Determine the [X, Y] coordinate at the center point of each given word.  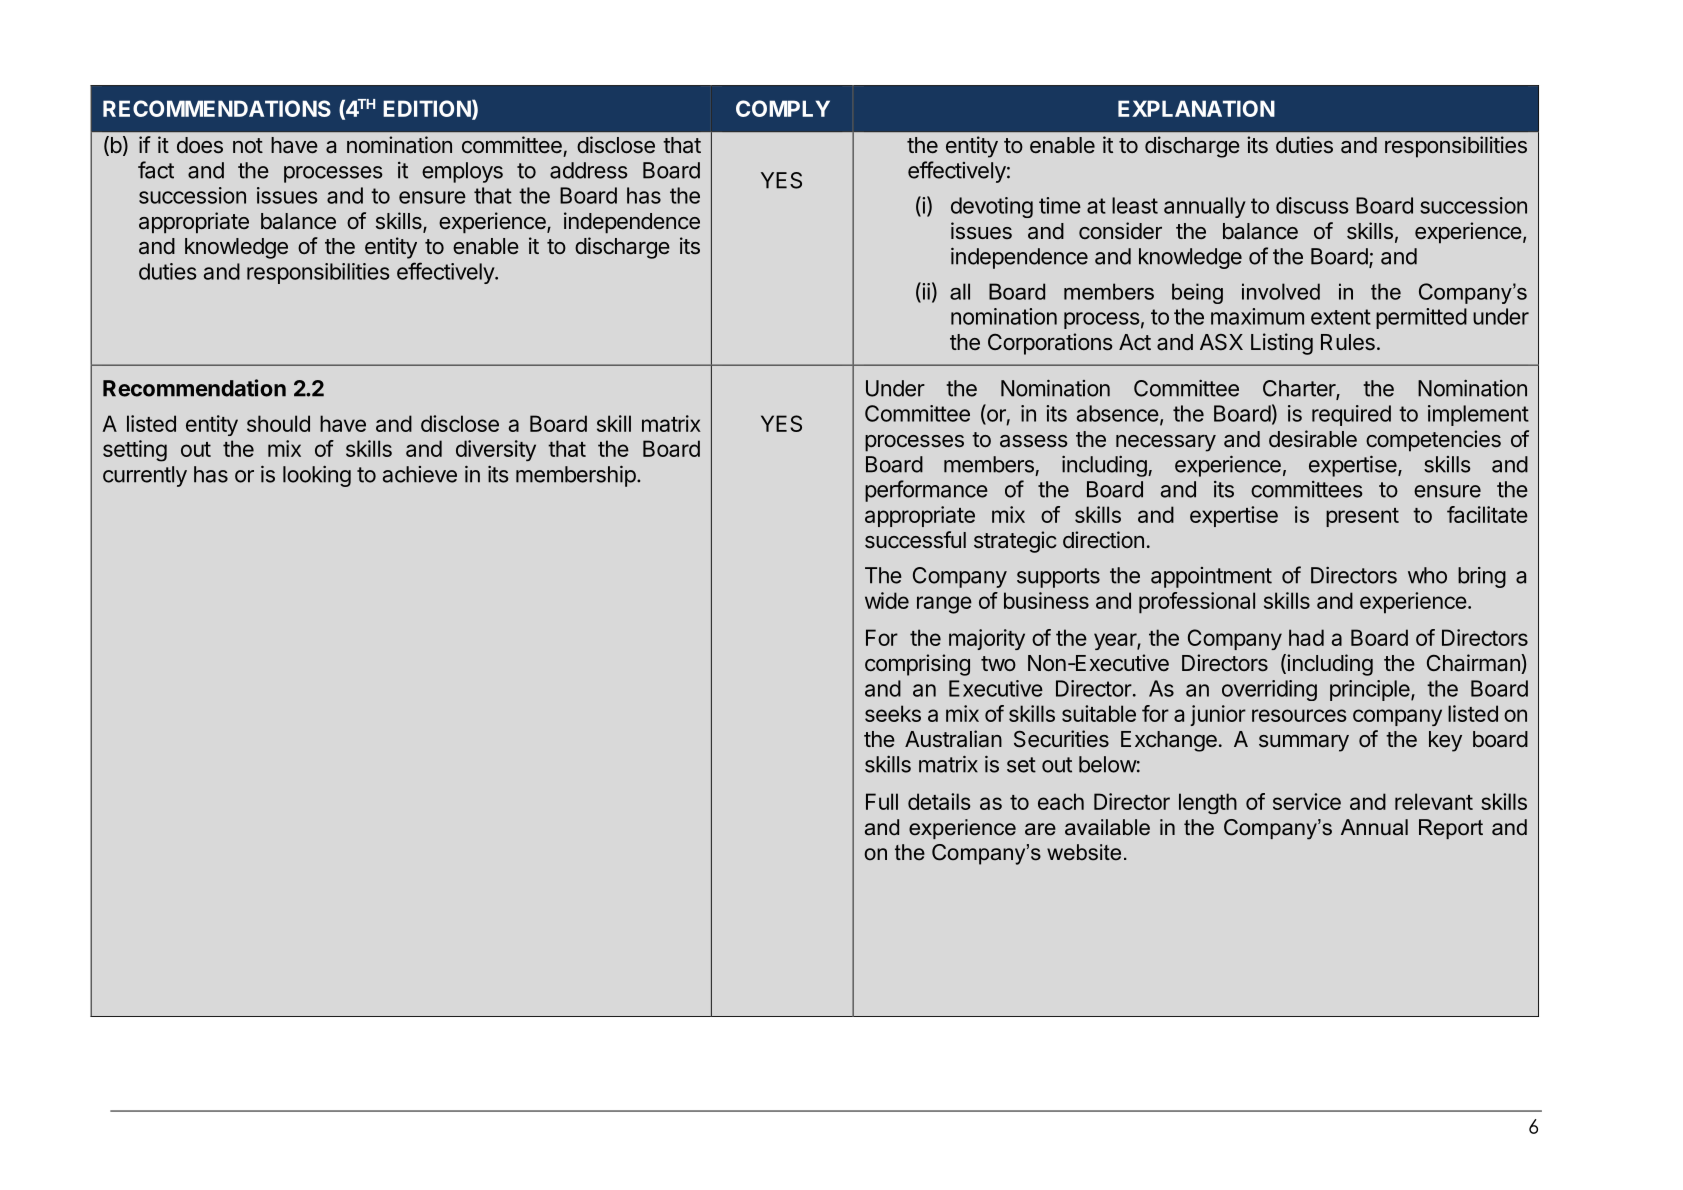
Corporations [1050, 344]
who [1427, 575]
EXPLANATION [1196, 108]
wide [887, 600]
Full [882, 801]
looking [317, 476]
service [1307, 801]
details [939, 801]
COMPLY [783, 108]
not [248, 145]
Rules [1348, 342]
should [278, 423]
